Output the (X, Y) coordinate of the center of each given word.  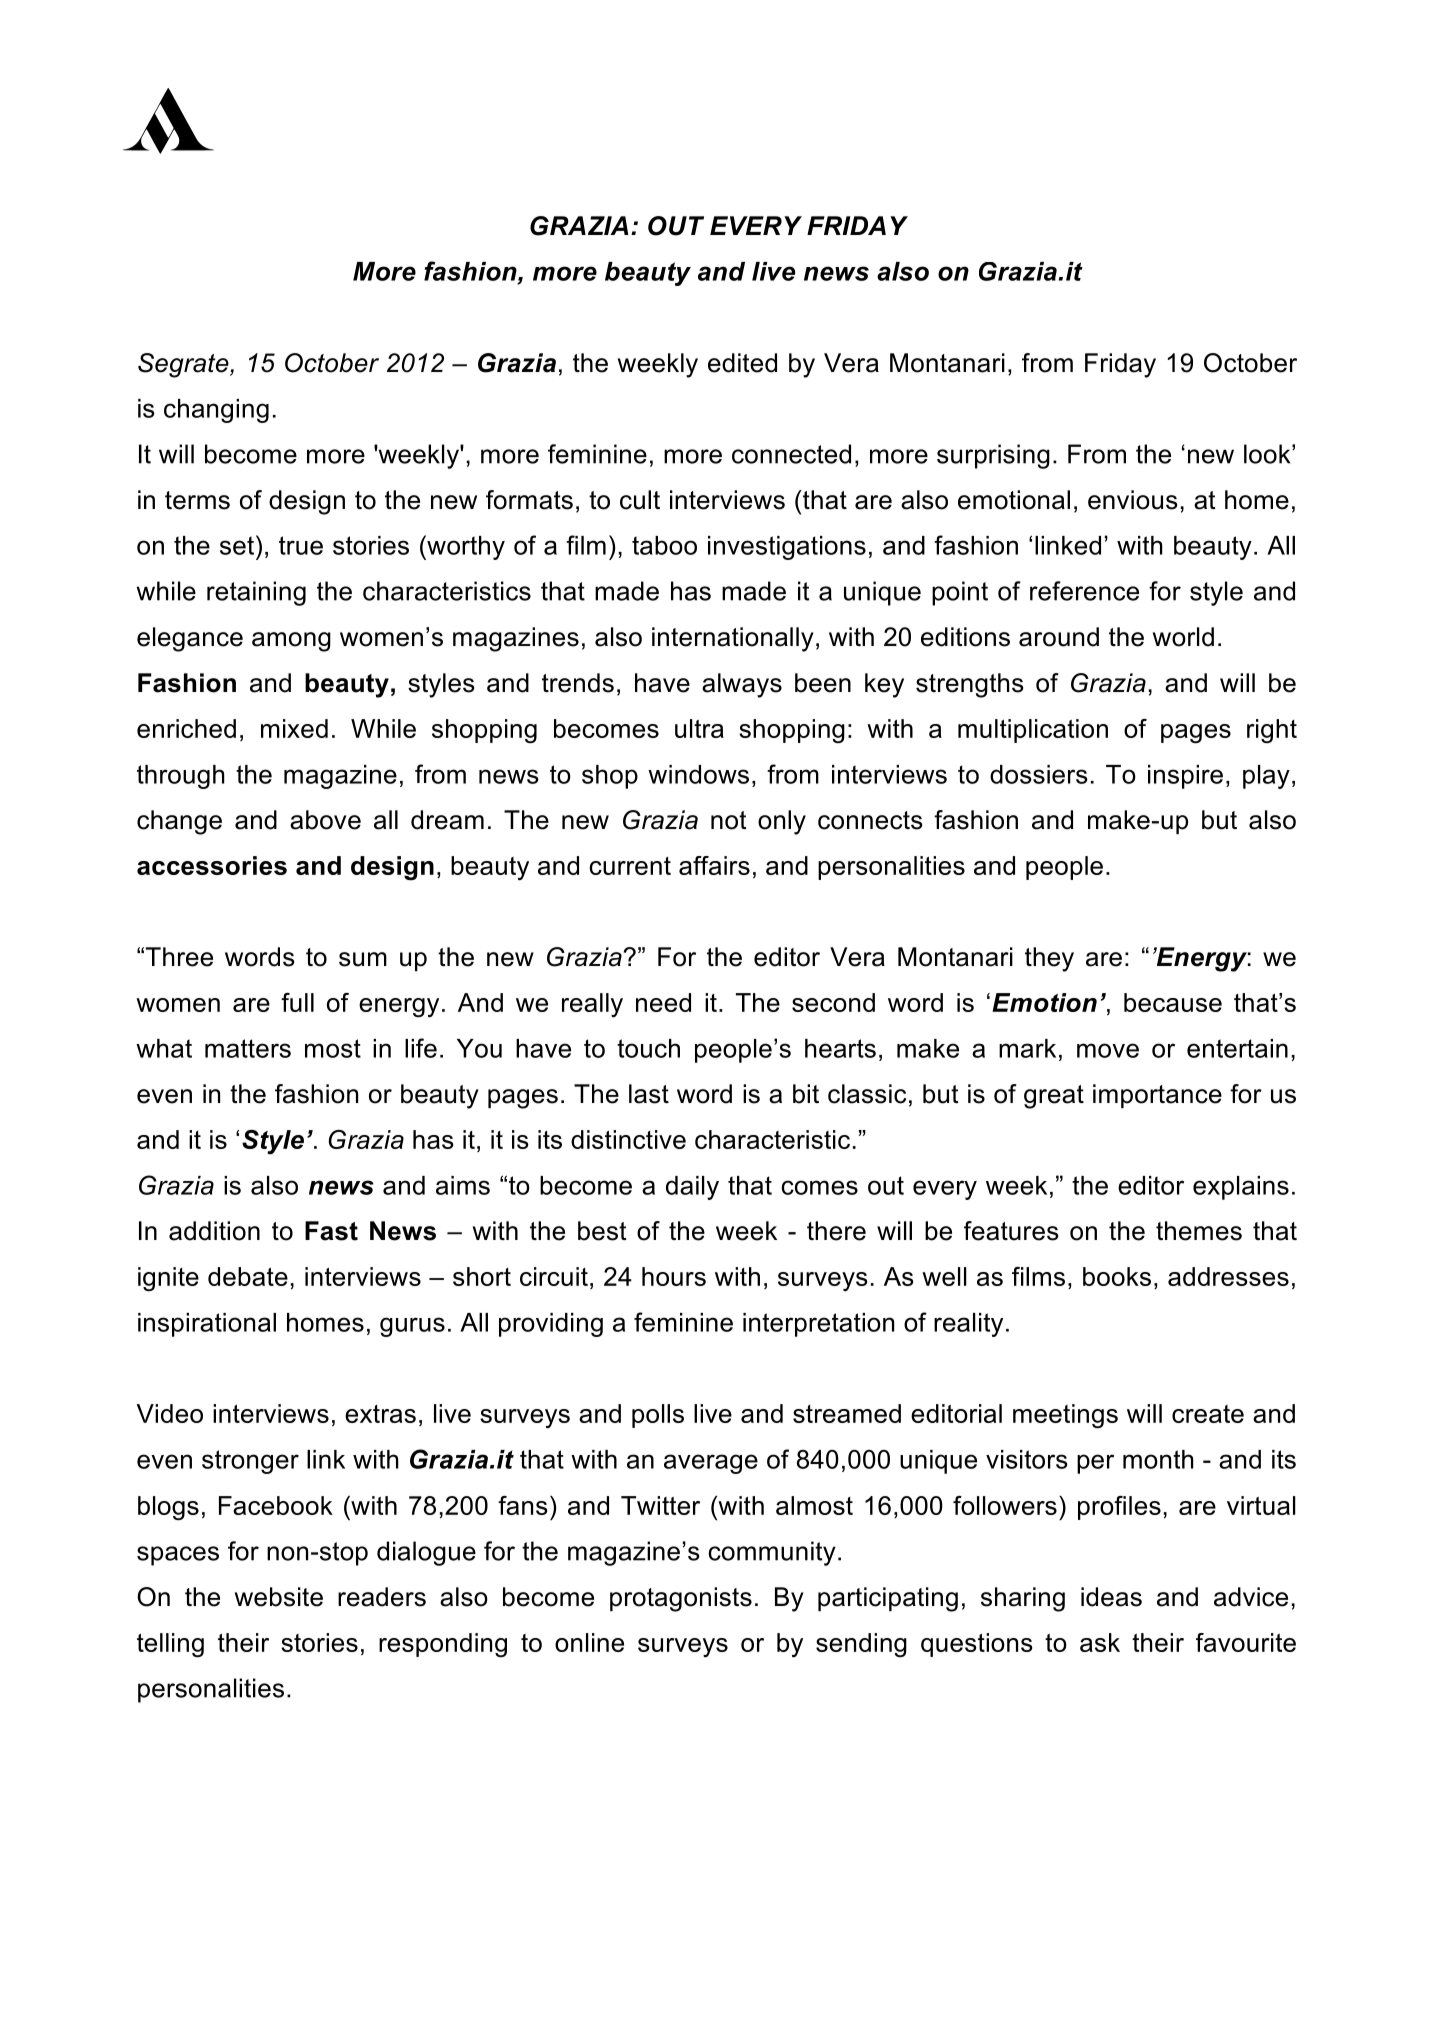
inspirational (207, 1325)
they (1049, 959)
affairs (714, 865)
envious (1132, 500)
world (1183, 637)
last (649, 1094)
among (291, 642)
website (279, 1597)
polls (658, 1416)
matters (248, 1048)
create (1208, 1414)
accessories (212, 865)
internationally (733, 639)
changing (216, 411)
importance (1157, 1096)
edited (742, 363)
